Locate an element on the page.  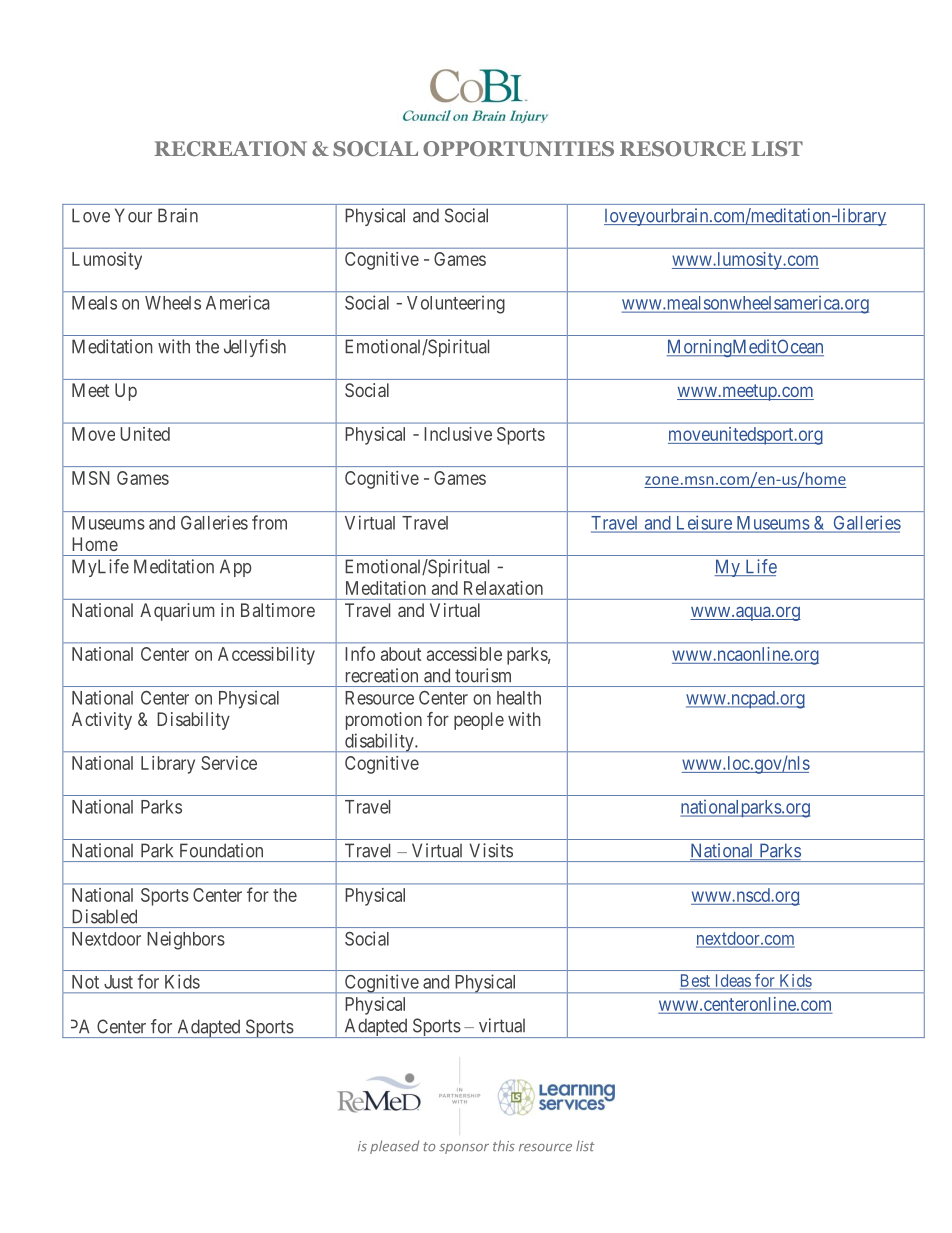
about is located at coordinates (401, 654).
